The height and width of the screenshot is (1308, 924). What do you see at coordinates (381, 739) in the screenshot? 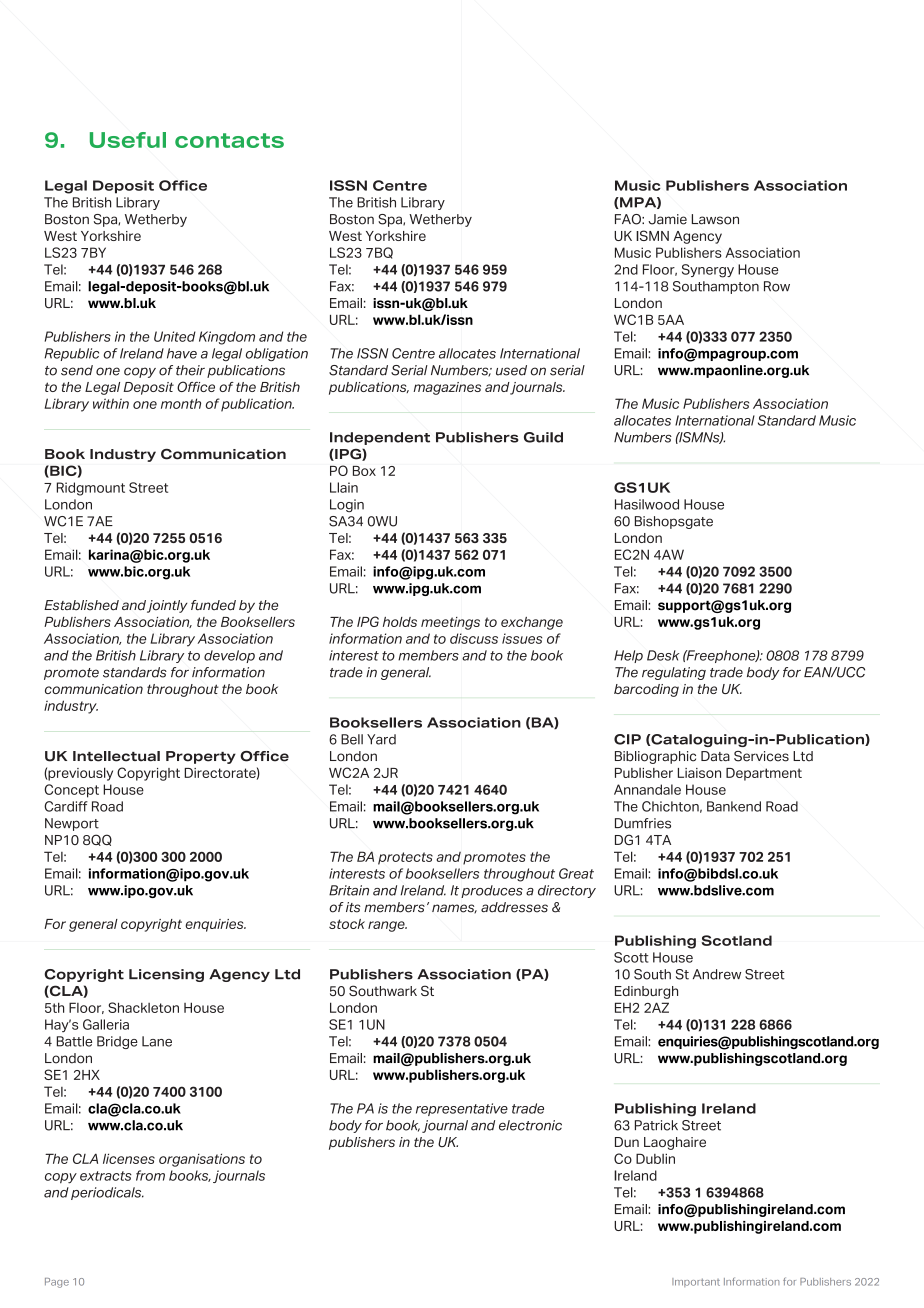
I see `Yard` at bounding box center [381, 739].
